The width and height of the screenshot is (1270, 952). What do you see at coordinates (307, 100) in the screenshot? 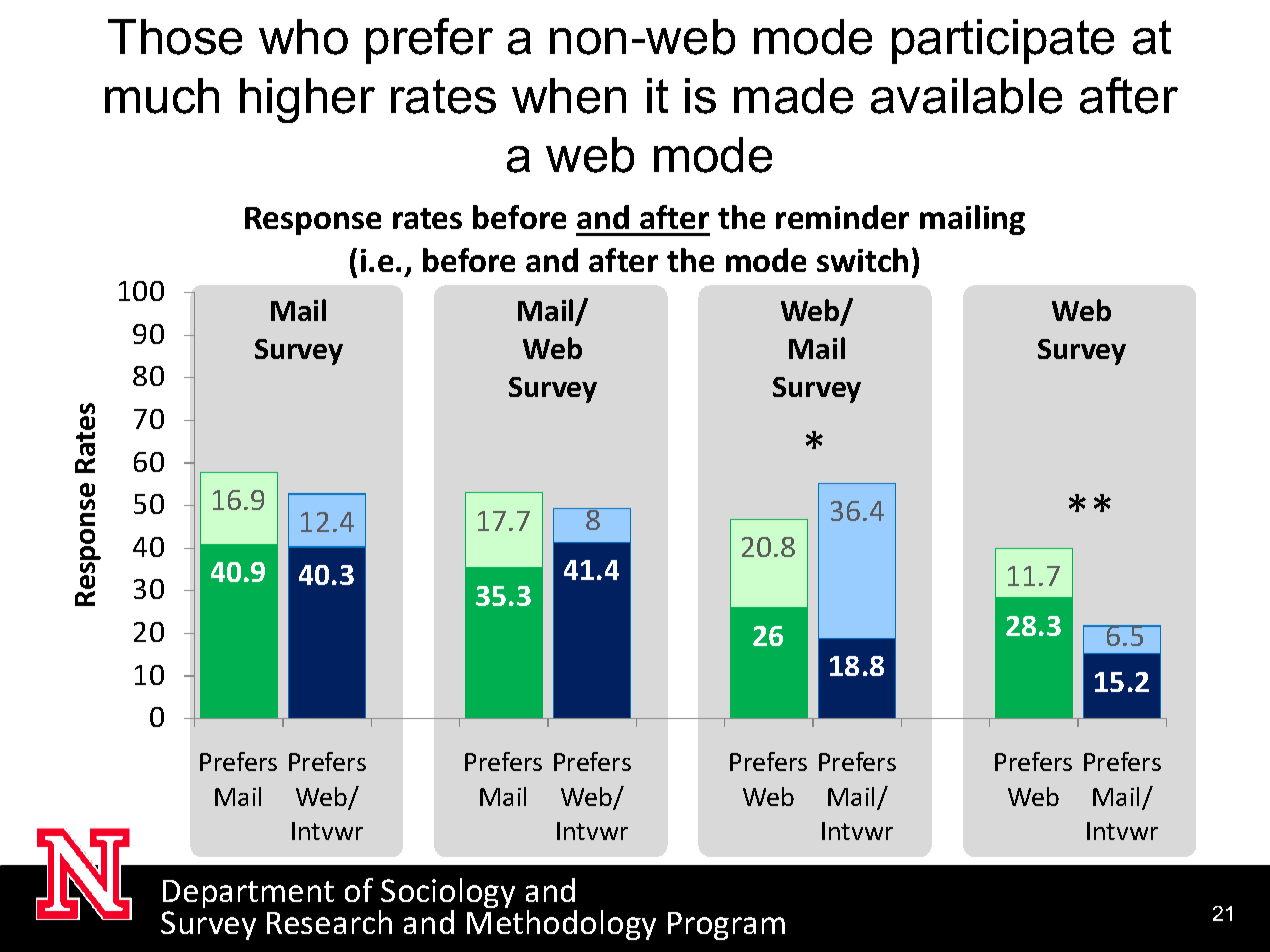
I see `higher` at bounding box center [307, 100].
